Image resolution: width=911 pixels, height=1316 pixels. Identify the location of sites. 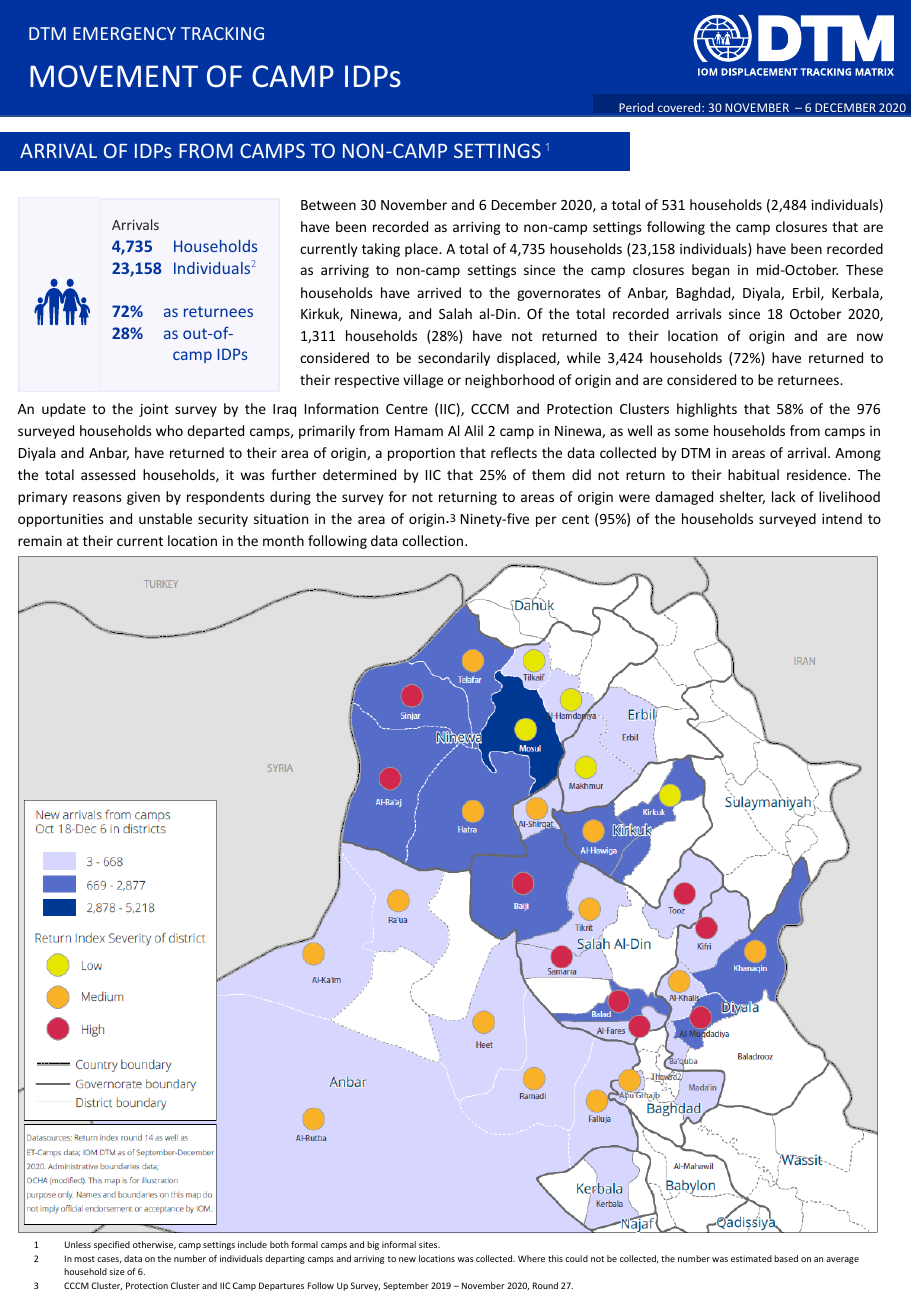
(429, 1244).
